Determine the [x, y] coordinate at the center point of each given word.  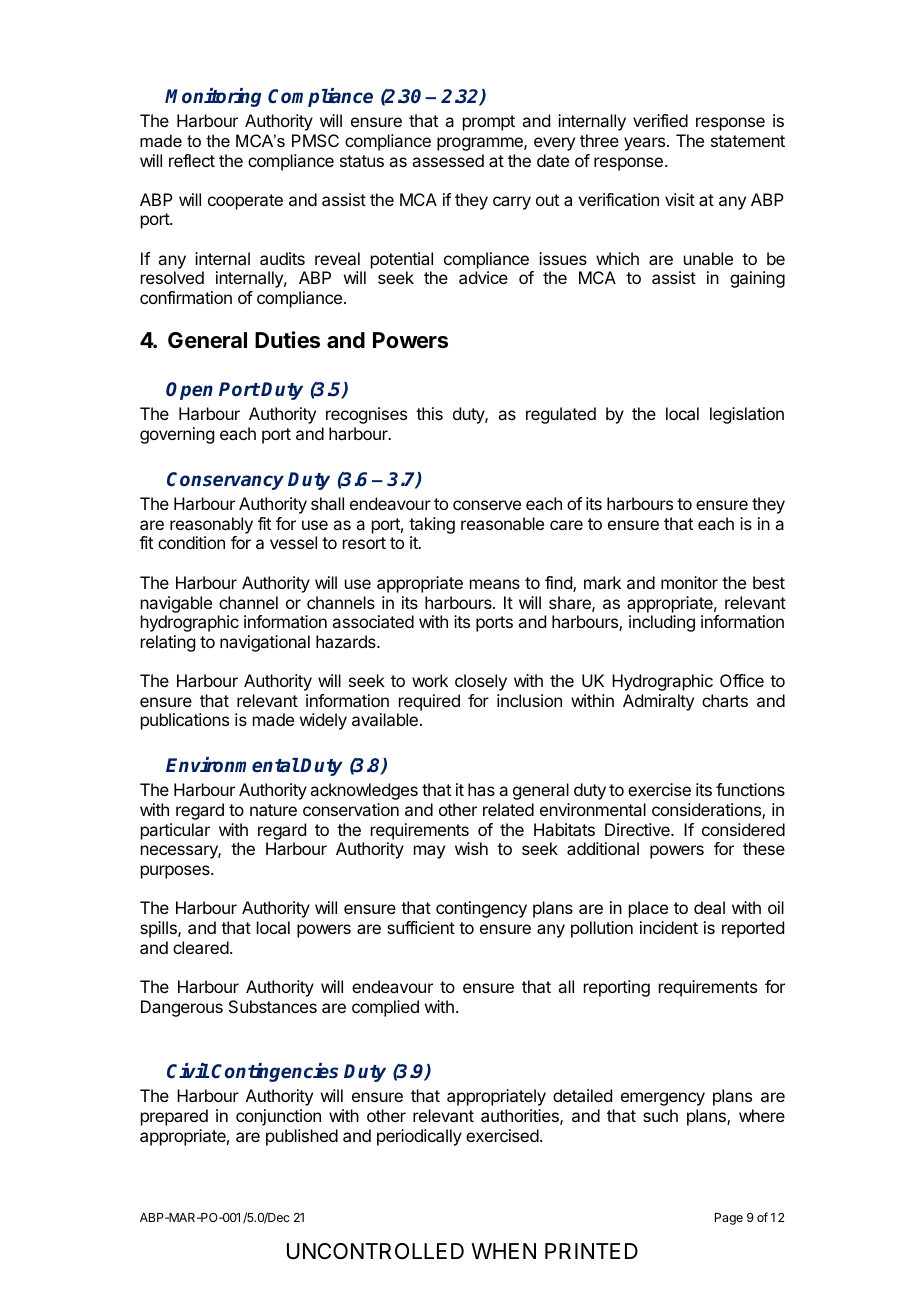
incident [669, 927]
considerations [707, 811]
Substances [273, 1006]
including [662, 623]
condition [191, 542]
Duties [287, 340]
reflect [192, 160]
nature [273, 810]
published [302, 1137]
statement [748, 141]
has [481, 789]
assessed [448, 160]
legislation [747, 415]
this [429, 413]
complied [385, 1008]
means [495, 584]
